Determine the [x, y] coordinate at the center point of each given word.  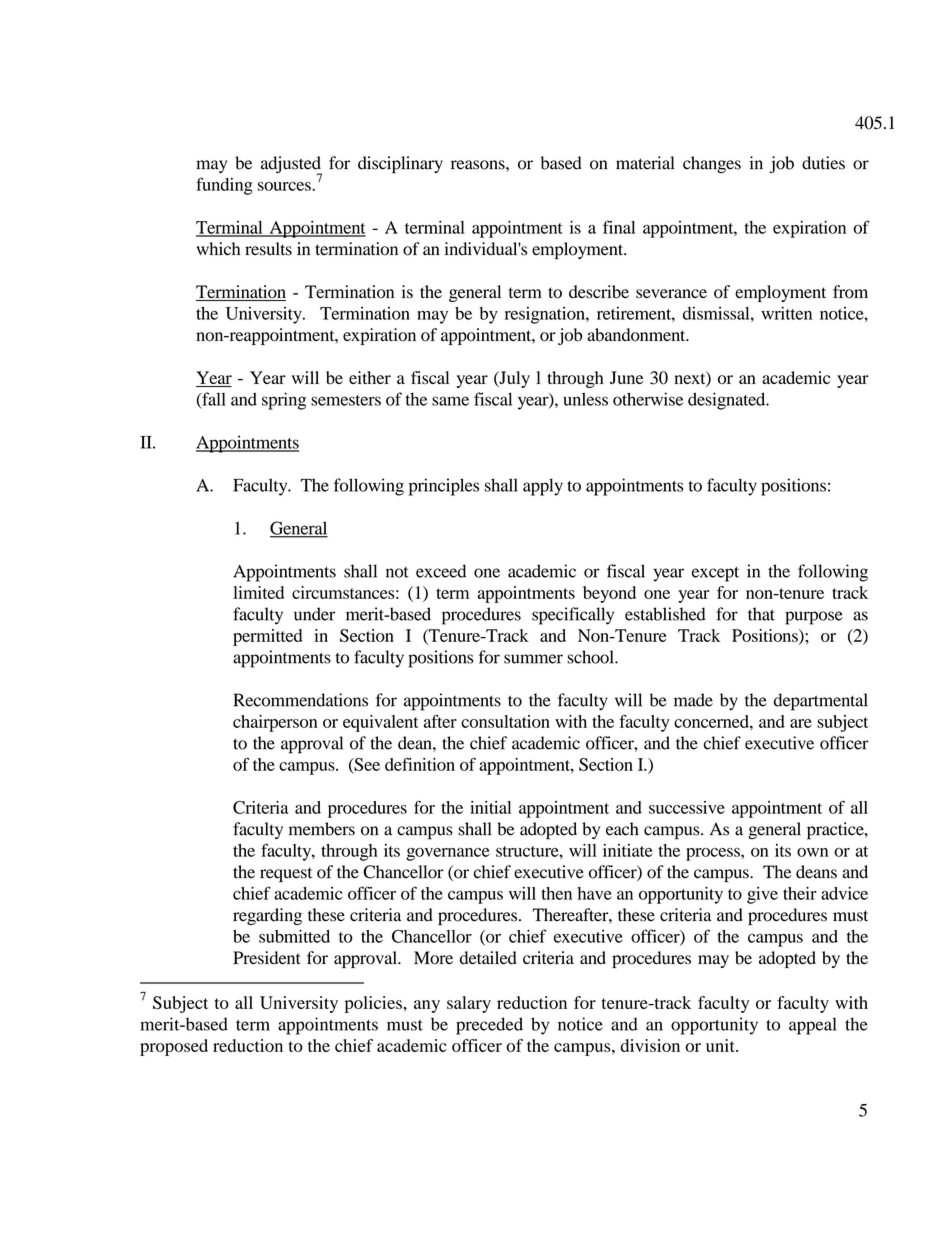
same [450, 401]
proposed [174, 1047]
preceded [489, 1026]
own [812, 852]
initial [490, 807]
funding [224, 186]
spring [284, 401]
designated [728, 401]
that [761, 614]
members [322, 829]
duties [823, 163]
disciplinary [400, 165]
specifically [573, 616]
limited [258, 592]
